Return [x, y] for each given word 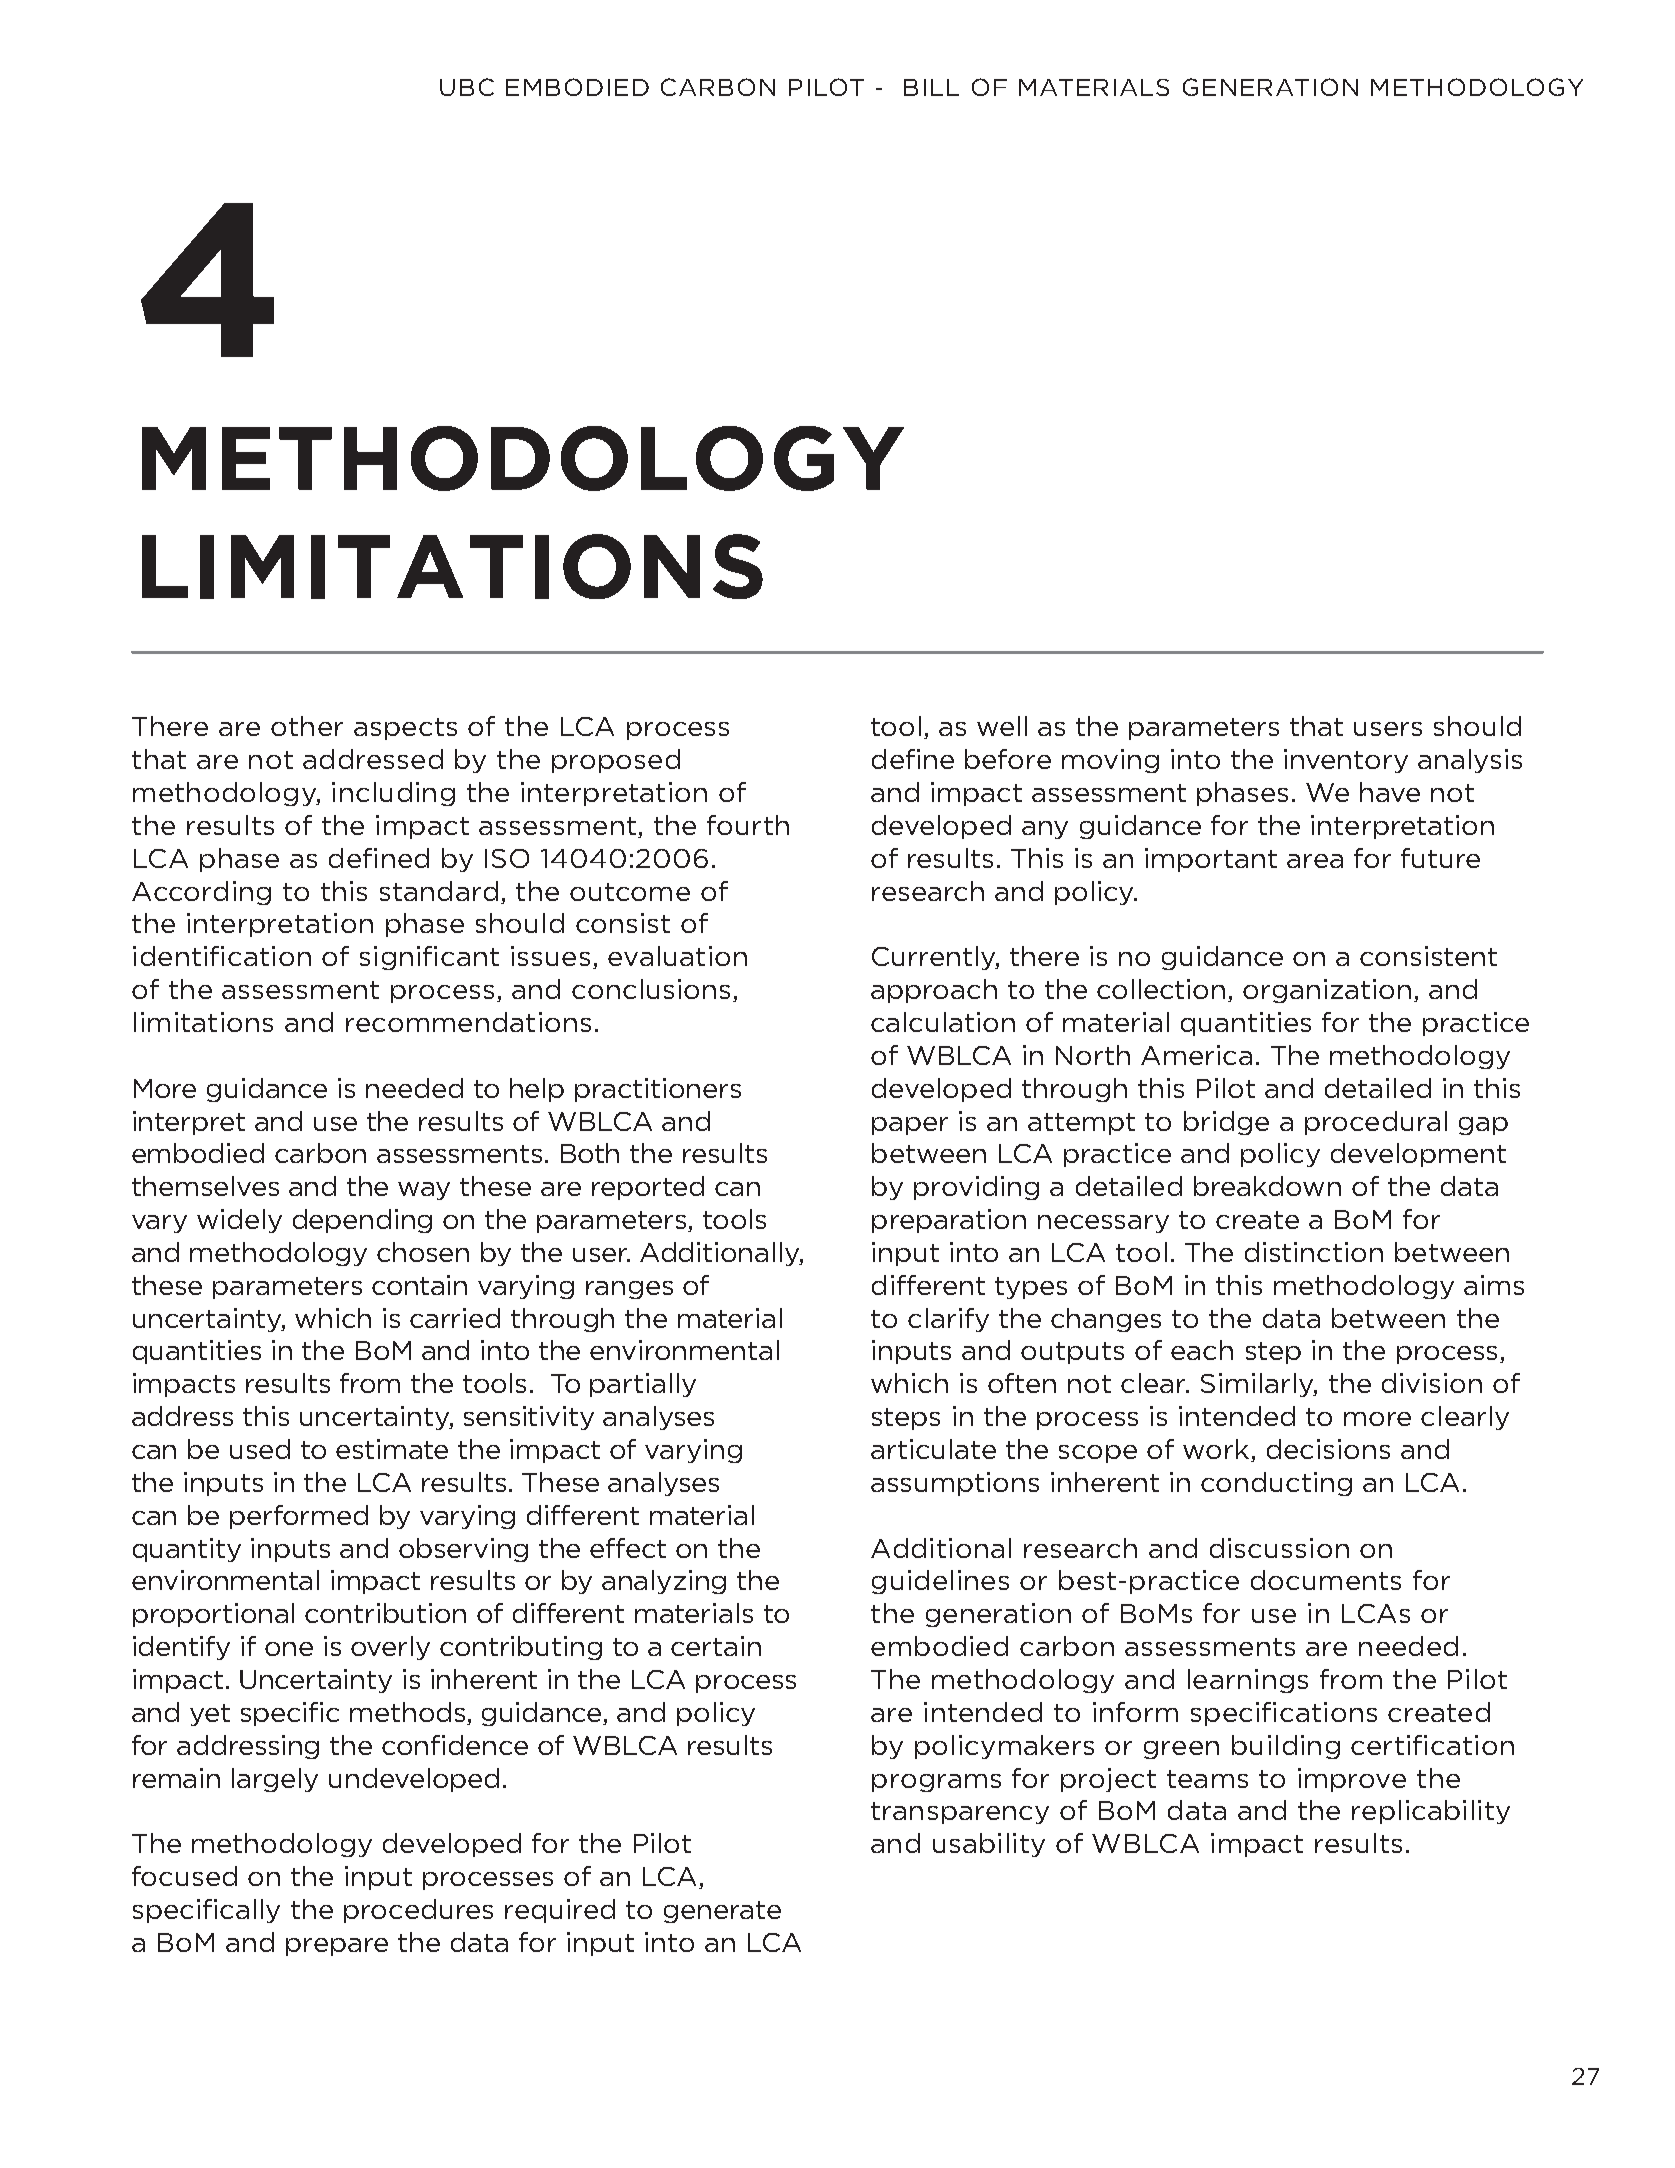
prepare [337, 1947]
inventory [1346, 761]
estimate [392, 1449]
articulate [933, 1449]
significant [429, 958]
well [1002, 726]
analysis [1470, 761]
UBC [467, 87]
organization [1327, 991]
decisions [1328, 1449]
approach [934, 991]
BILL [931, 87]
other [307, 726]
